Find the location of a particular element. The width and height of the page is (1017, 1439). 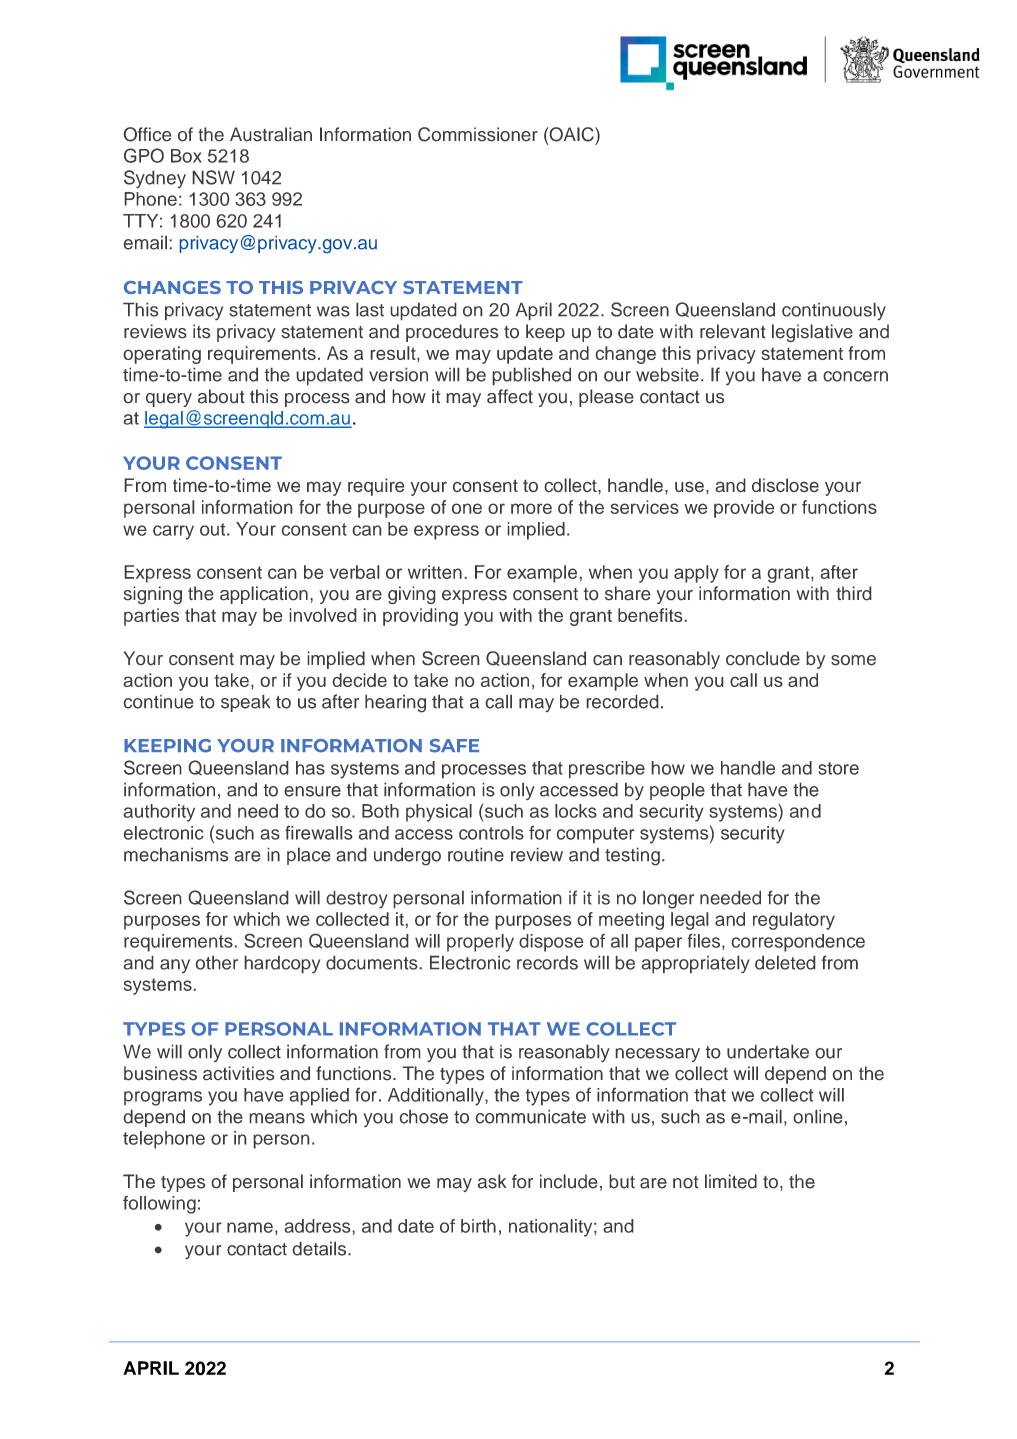

NSW is located at coordinates (213, 177).
